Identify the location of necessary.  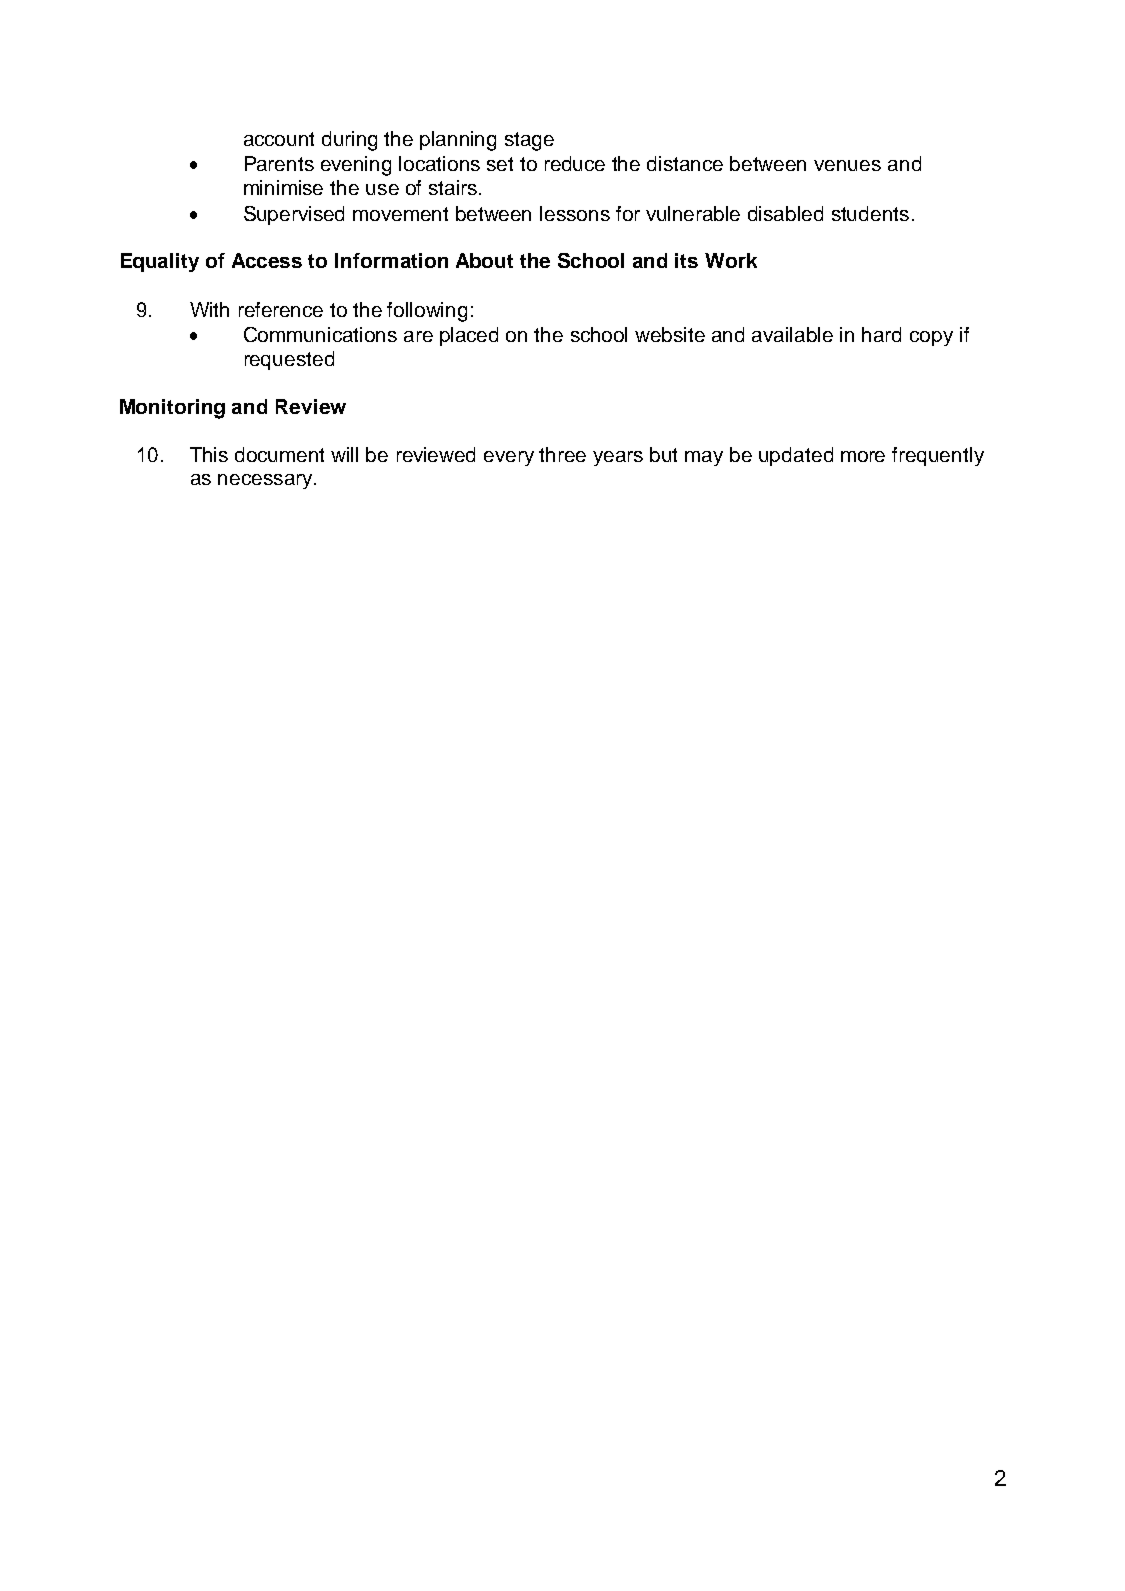
(266, 481).
